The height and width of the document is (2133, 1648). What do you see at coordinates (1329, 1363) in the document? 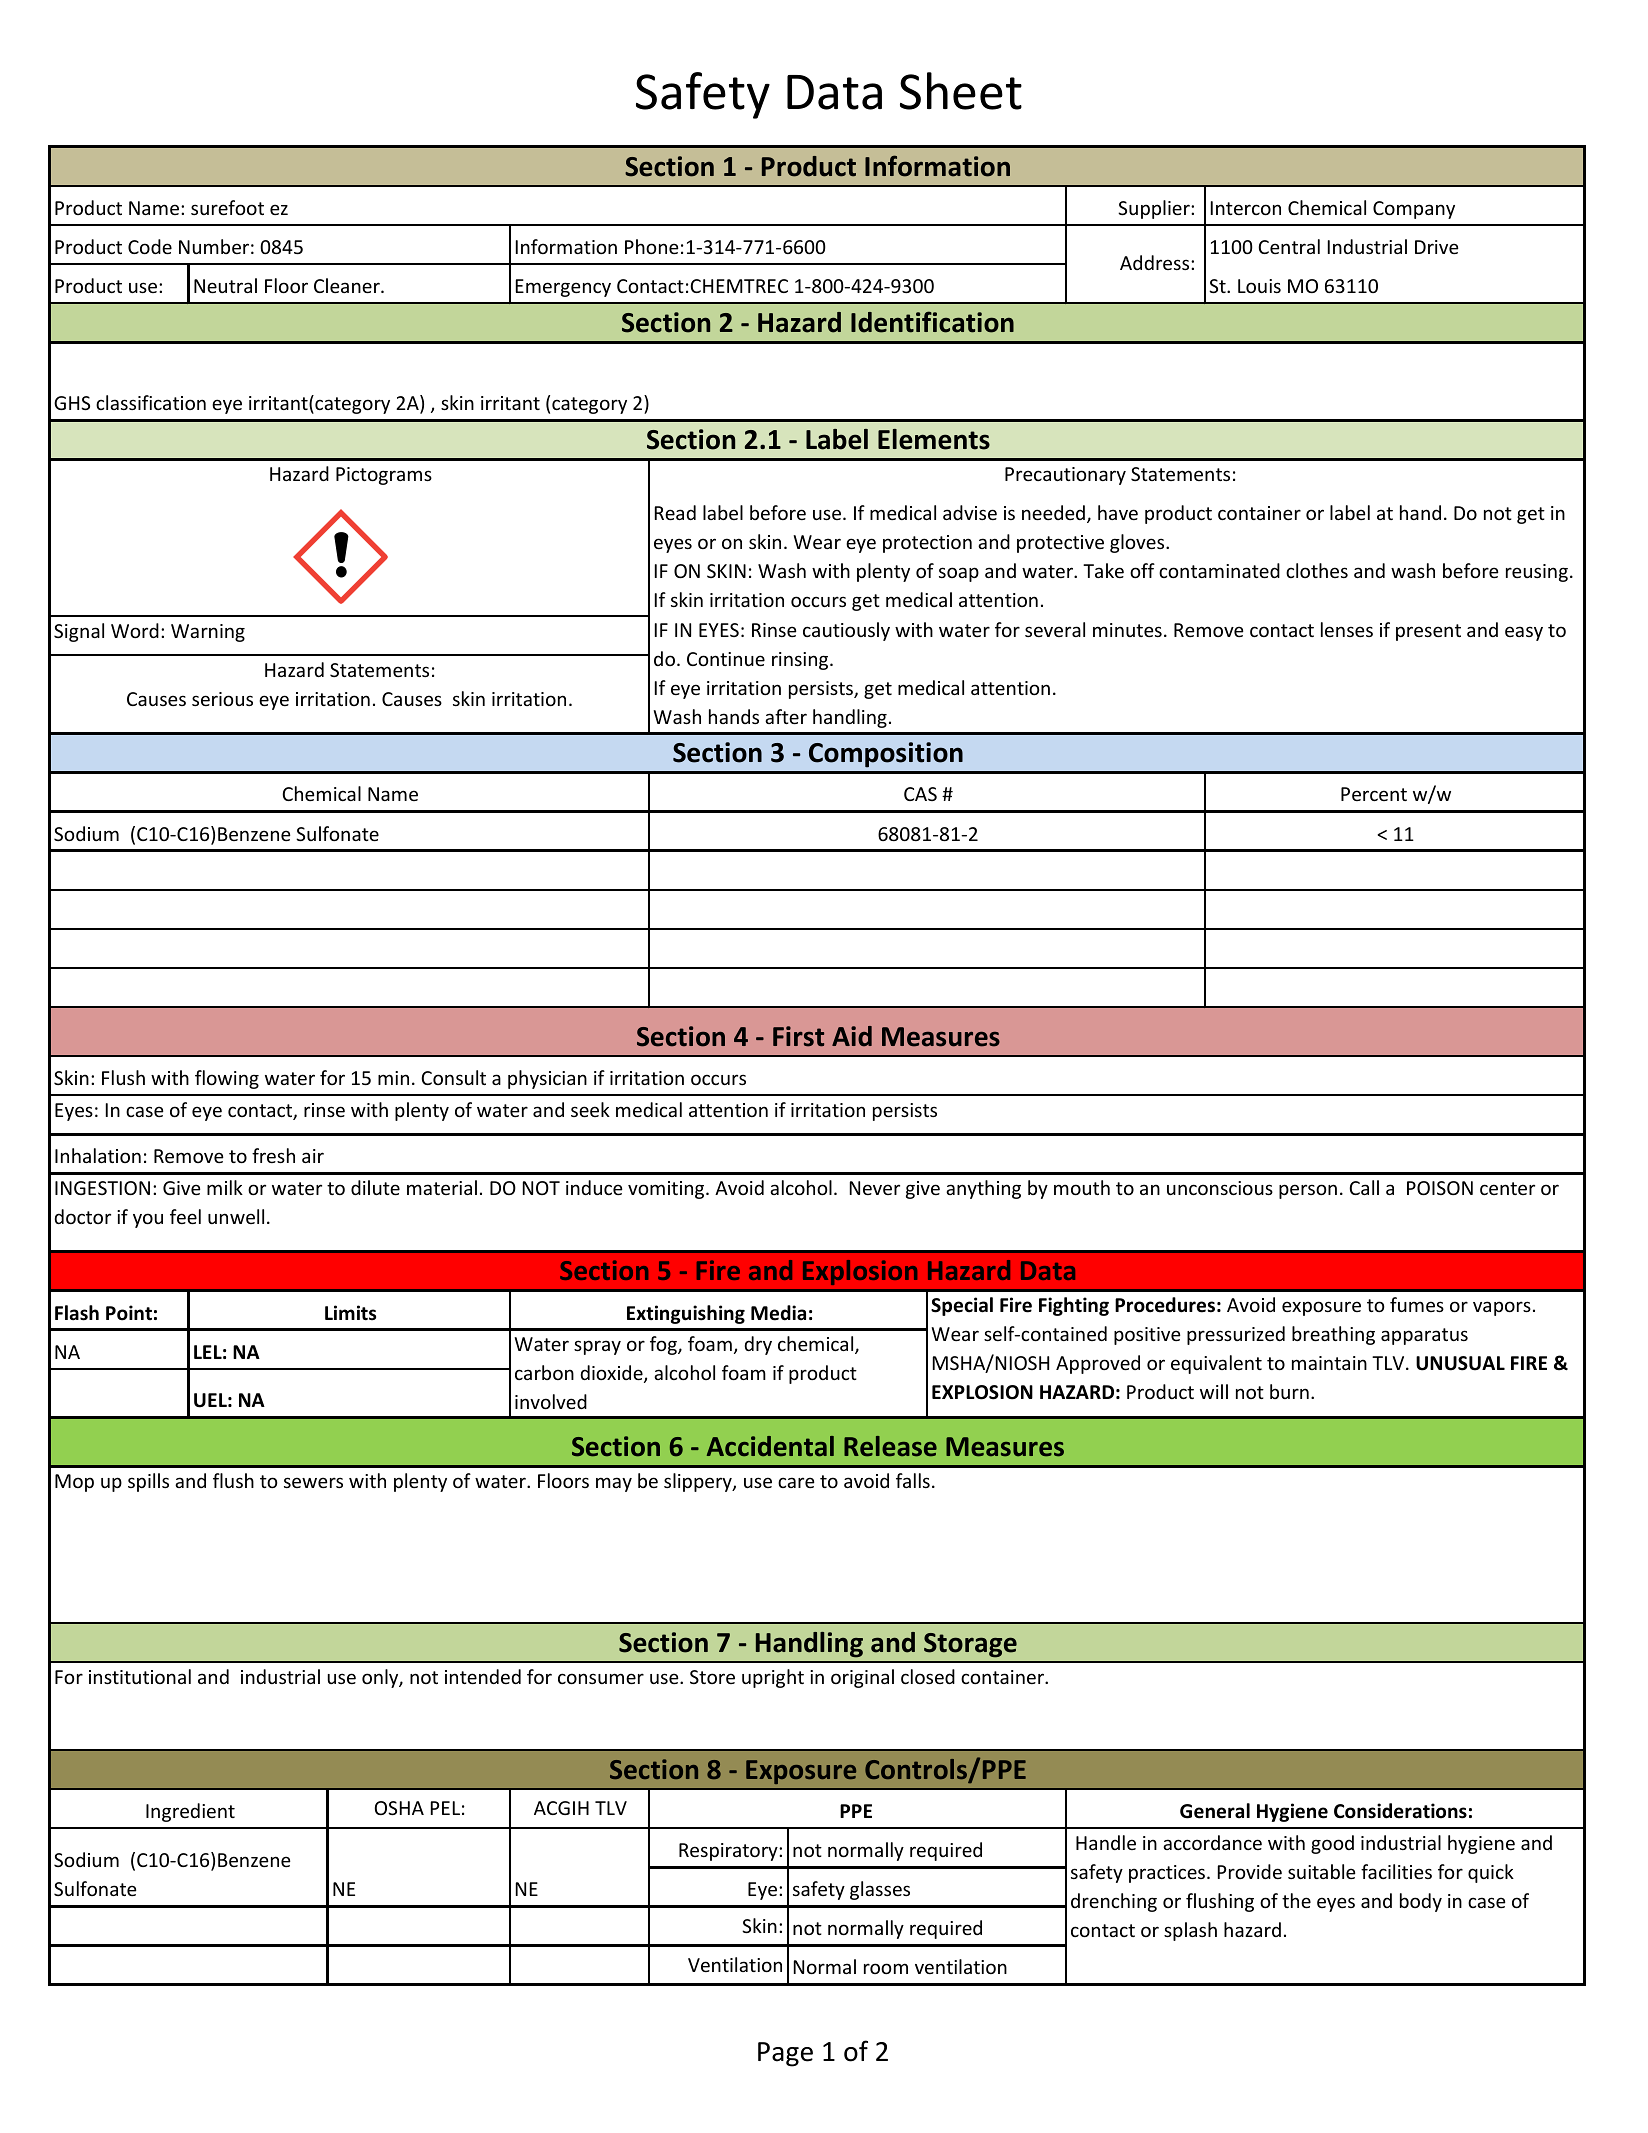
I see `maintain` at bounding box center [1329, 1363].
